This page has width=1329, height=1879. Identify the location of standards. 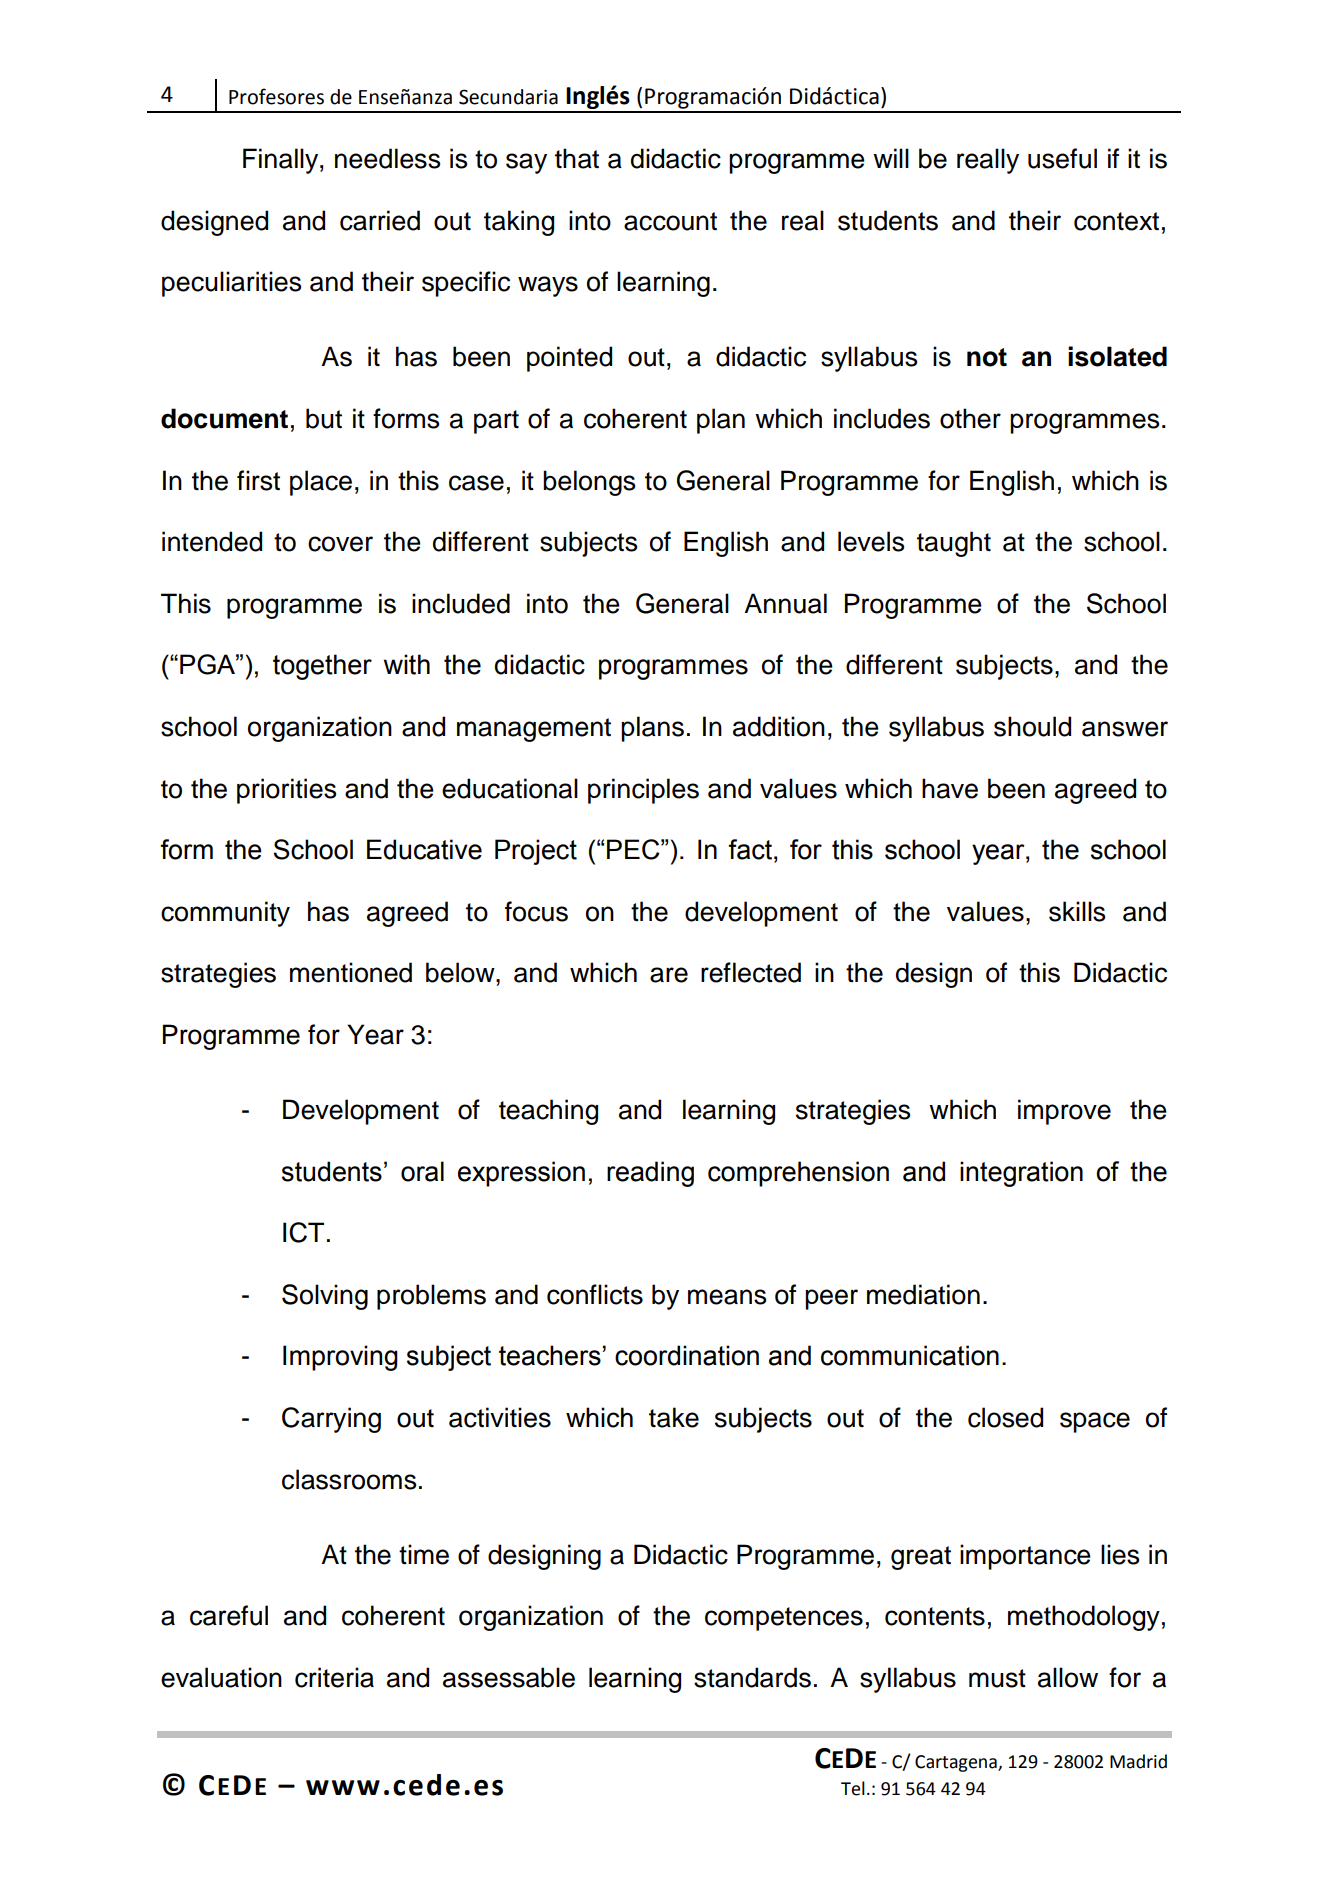
(752, 1677).
